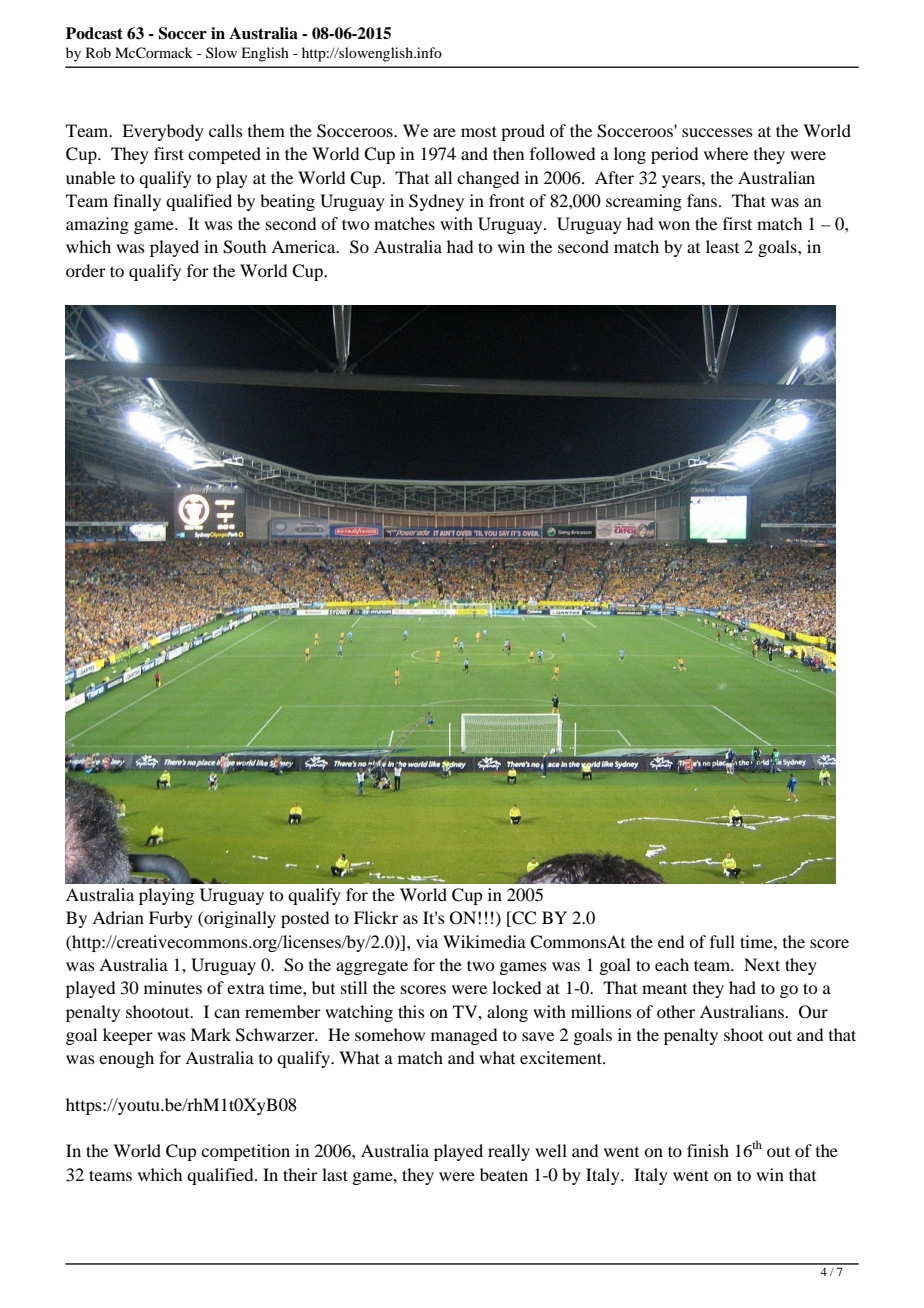  Describe the element at coordinates (708, 1150) in the screenshot. I see `finish` at that location.
